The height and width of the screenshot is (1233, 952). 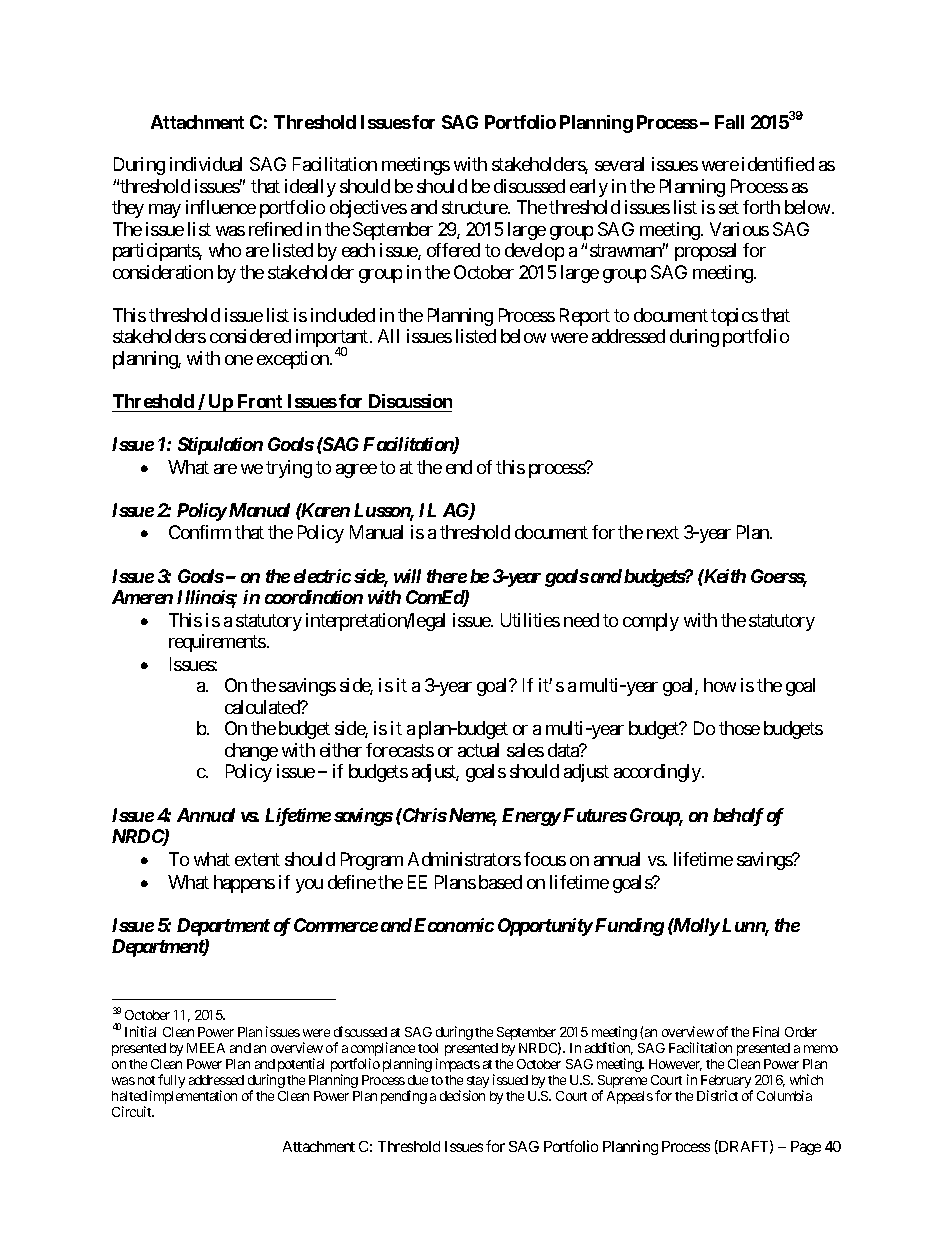 What do you see at coordinates (651, 622) in the screenshot?
I see `comply` at bounding box center [651, 622].
